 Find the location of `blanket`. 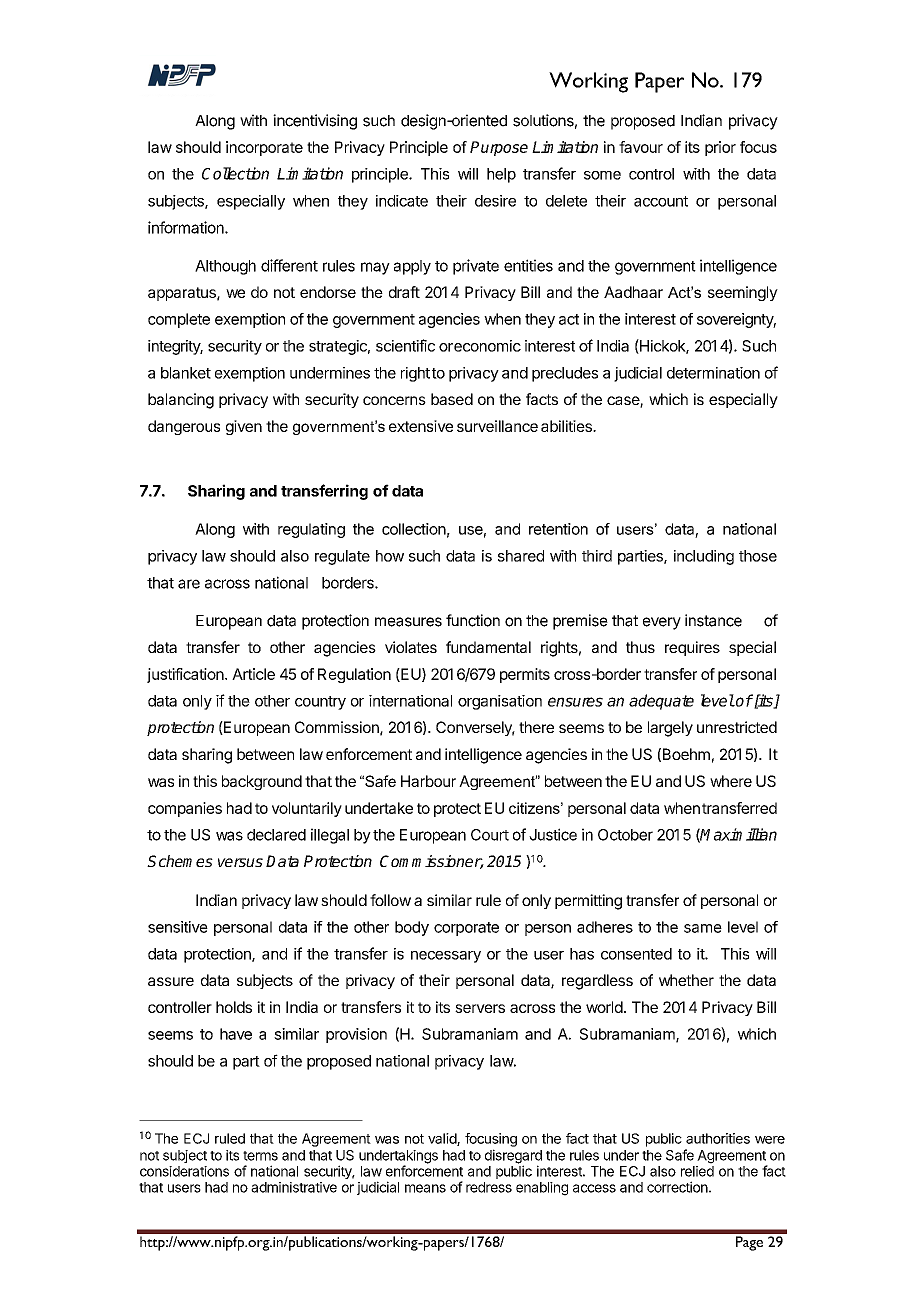

blanket is located at coordinates (186, 373).
